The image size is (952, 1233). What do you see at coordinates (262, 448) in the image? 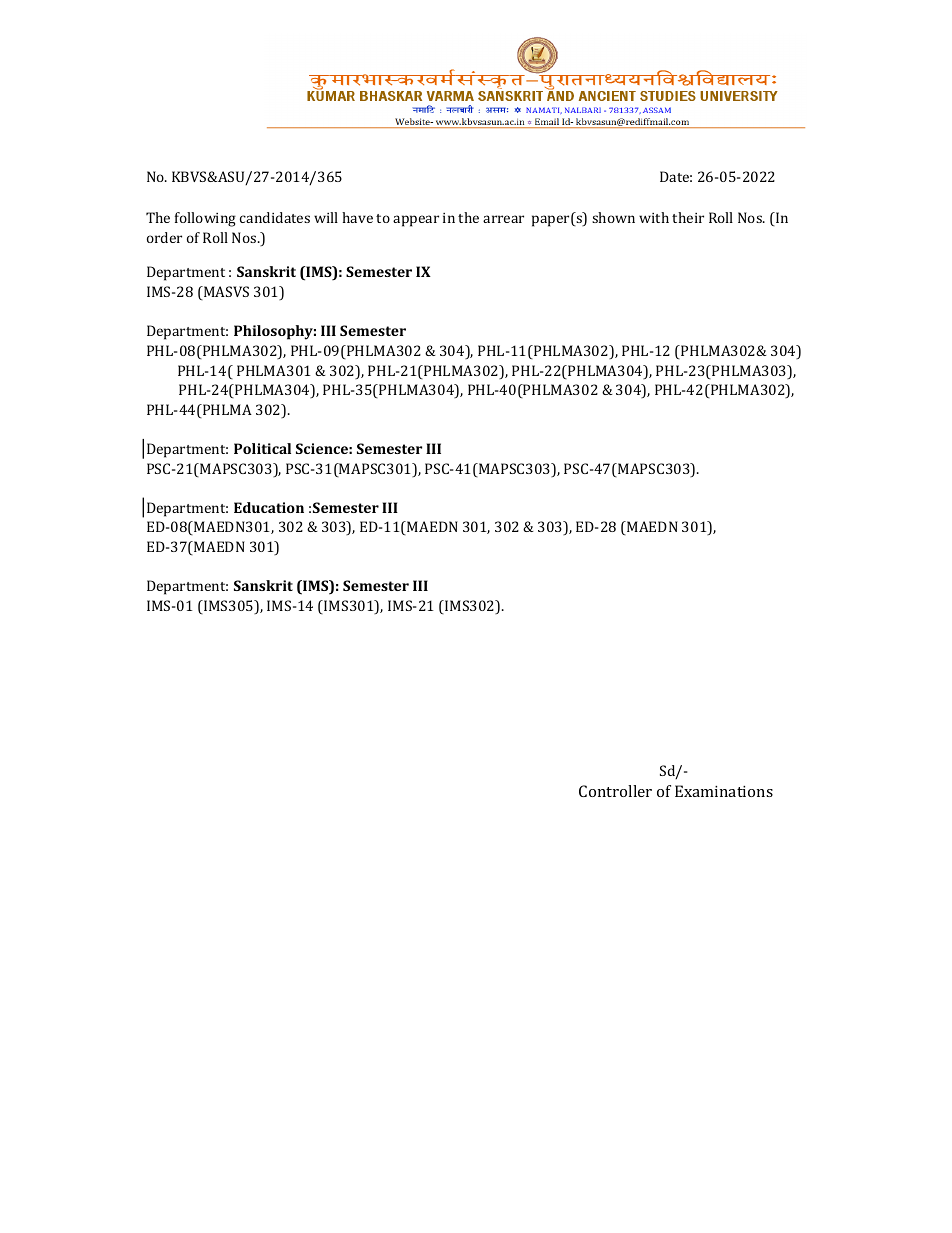
I see `Political` at bounding box center [262, 448].
